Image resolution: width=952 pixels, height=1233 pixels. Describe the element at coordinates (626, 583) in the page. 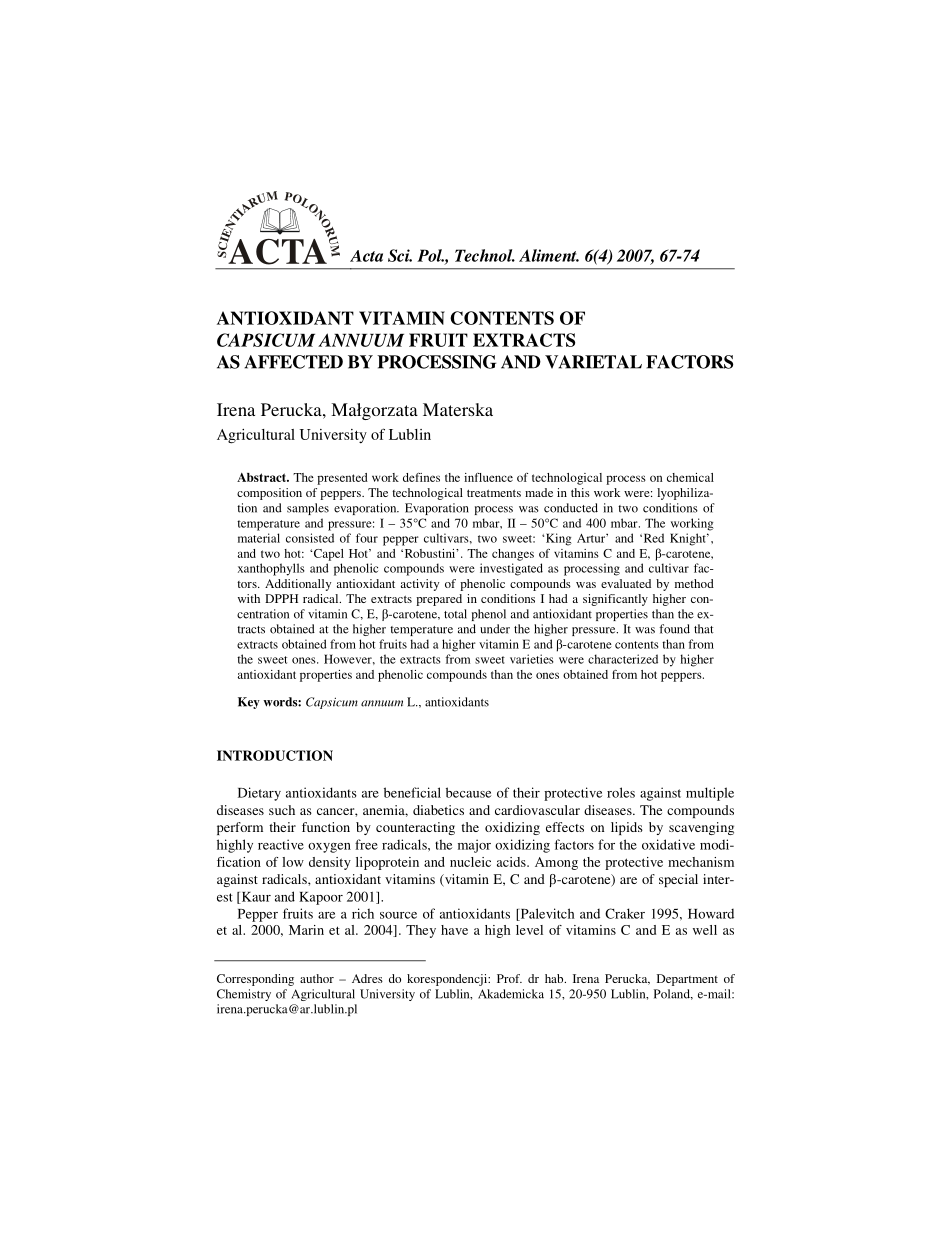

I see `evaluated` at that location.
